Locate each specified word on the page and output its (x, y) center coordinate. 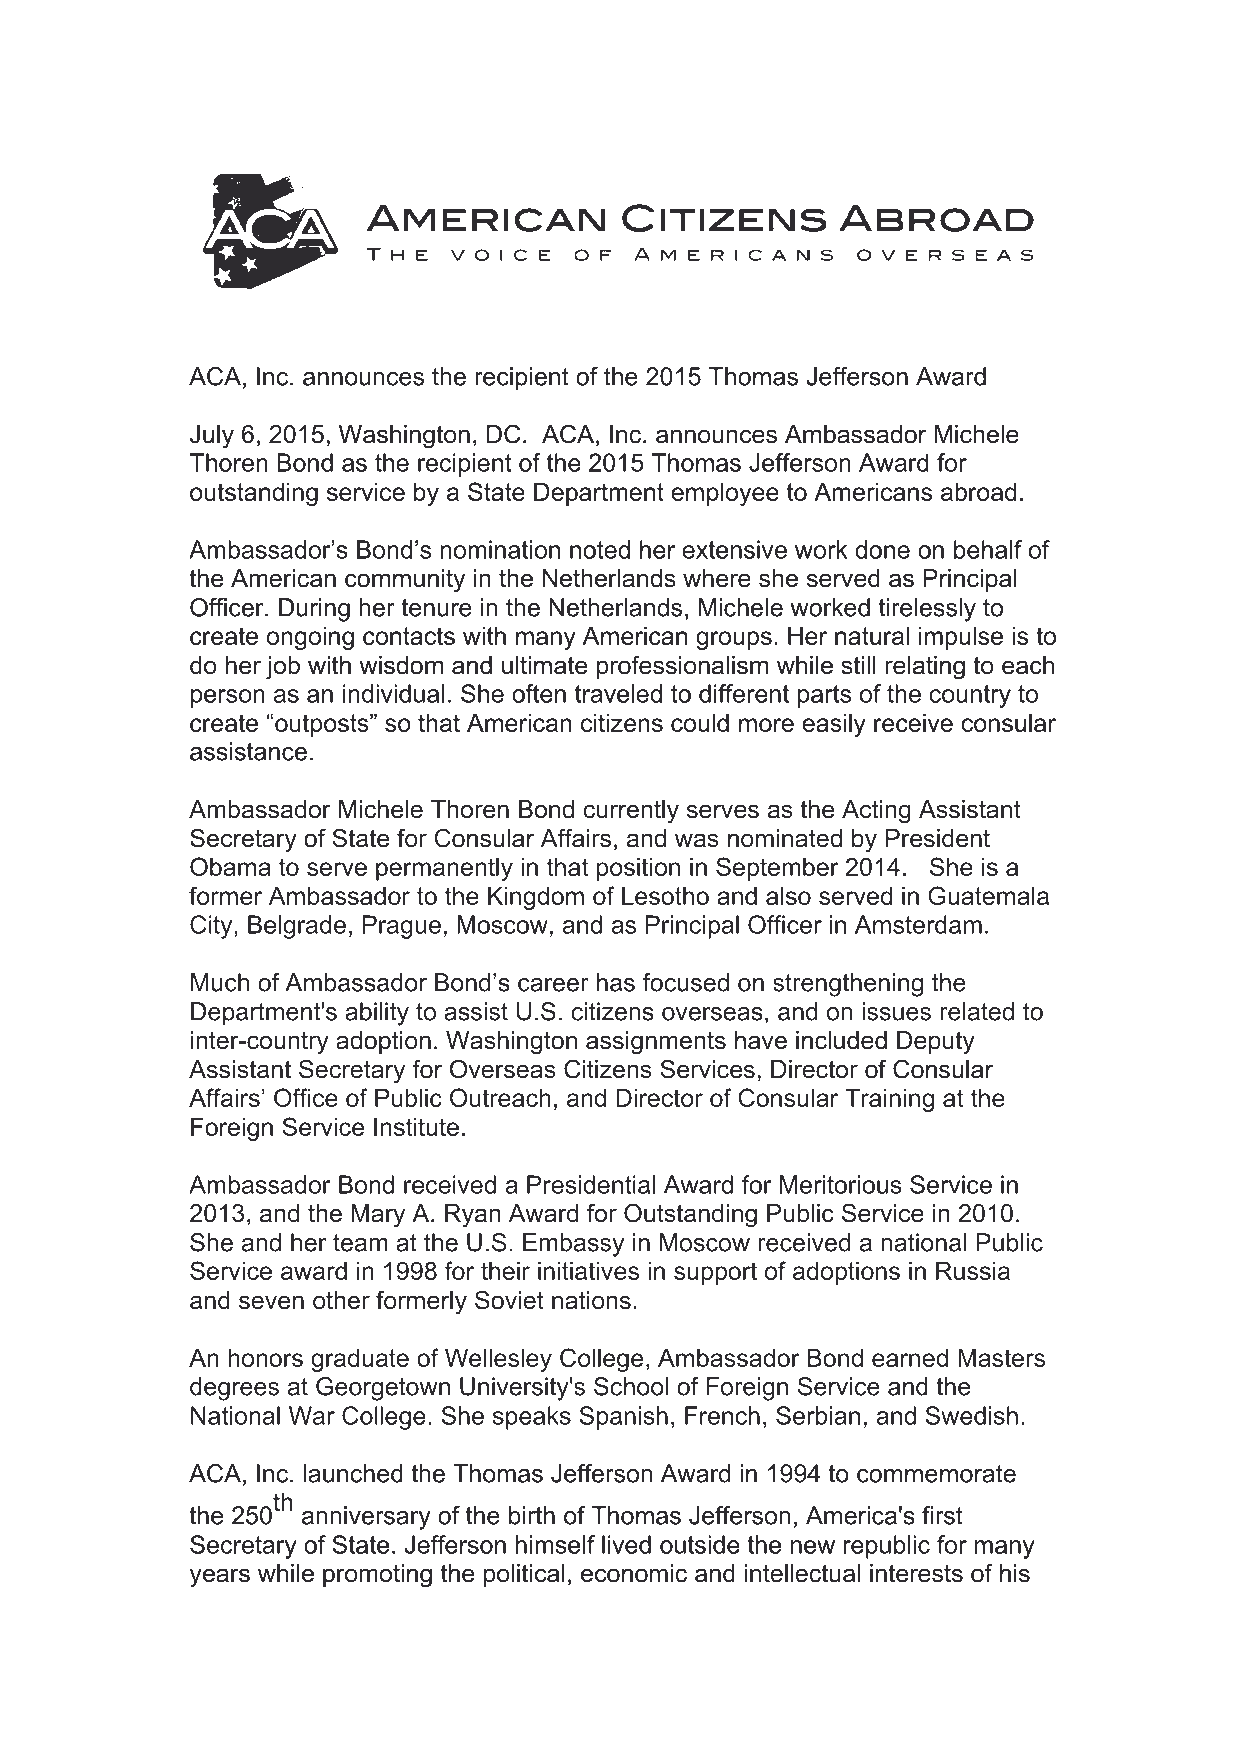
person (228, 698)
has (616, 982)
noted (600, 549)
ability (377, 1014)
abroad (978, 491)
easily (834, 725)
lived (626, 1544)
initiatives (588, 1270)
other (341, 1300)
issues (896, 1011)
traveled (618, 693)
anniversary (366, 1518)
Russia (973, 1270)
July (212, 437)
